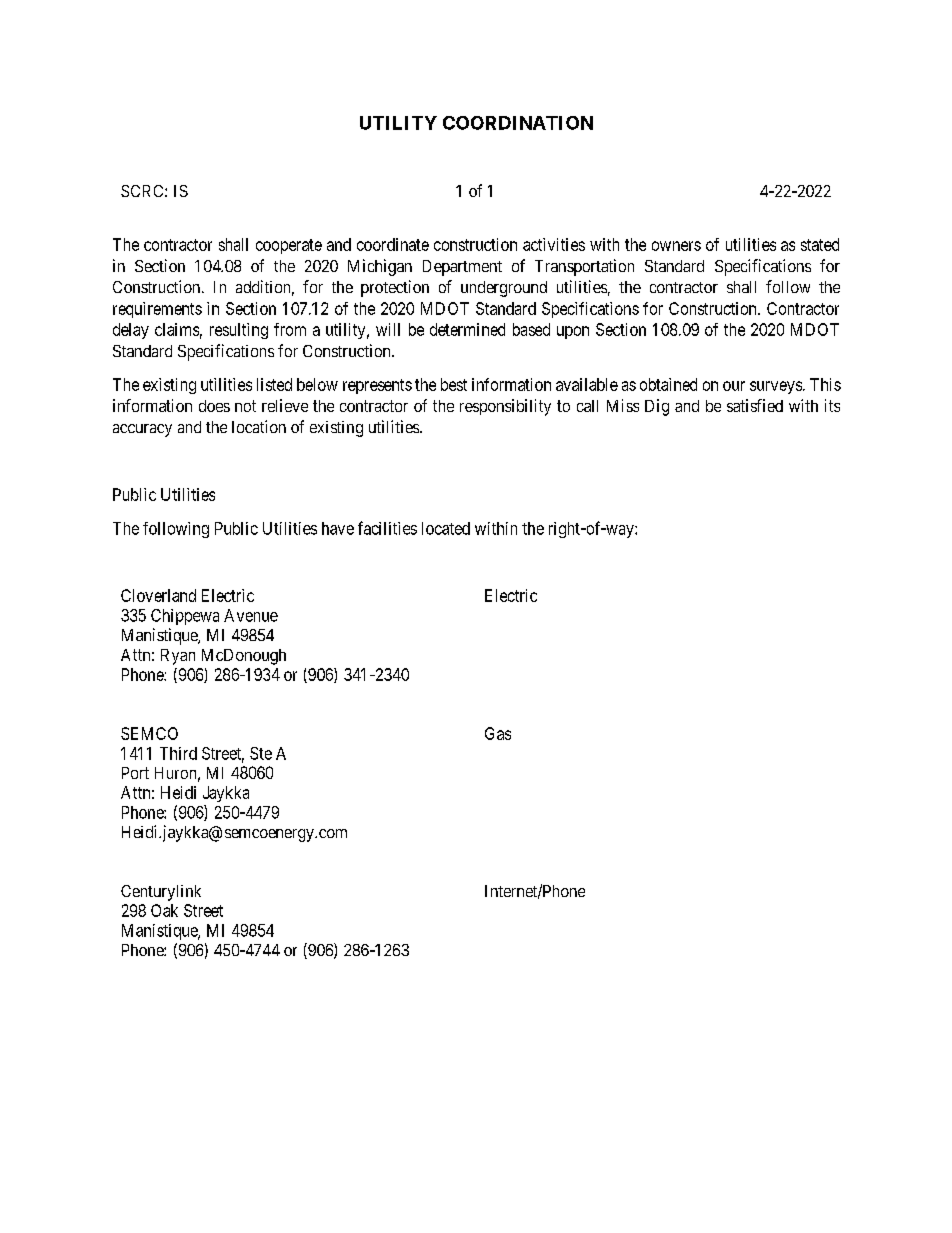  I want to click on COORDINATION, so click(518, 123).
